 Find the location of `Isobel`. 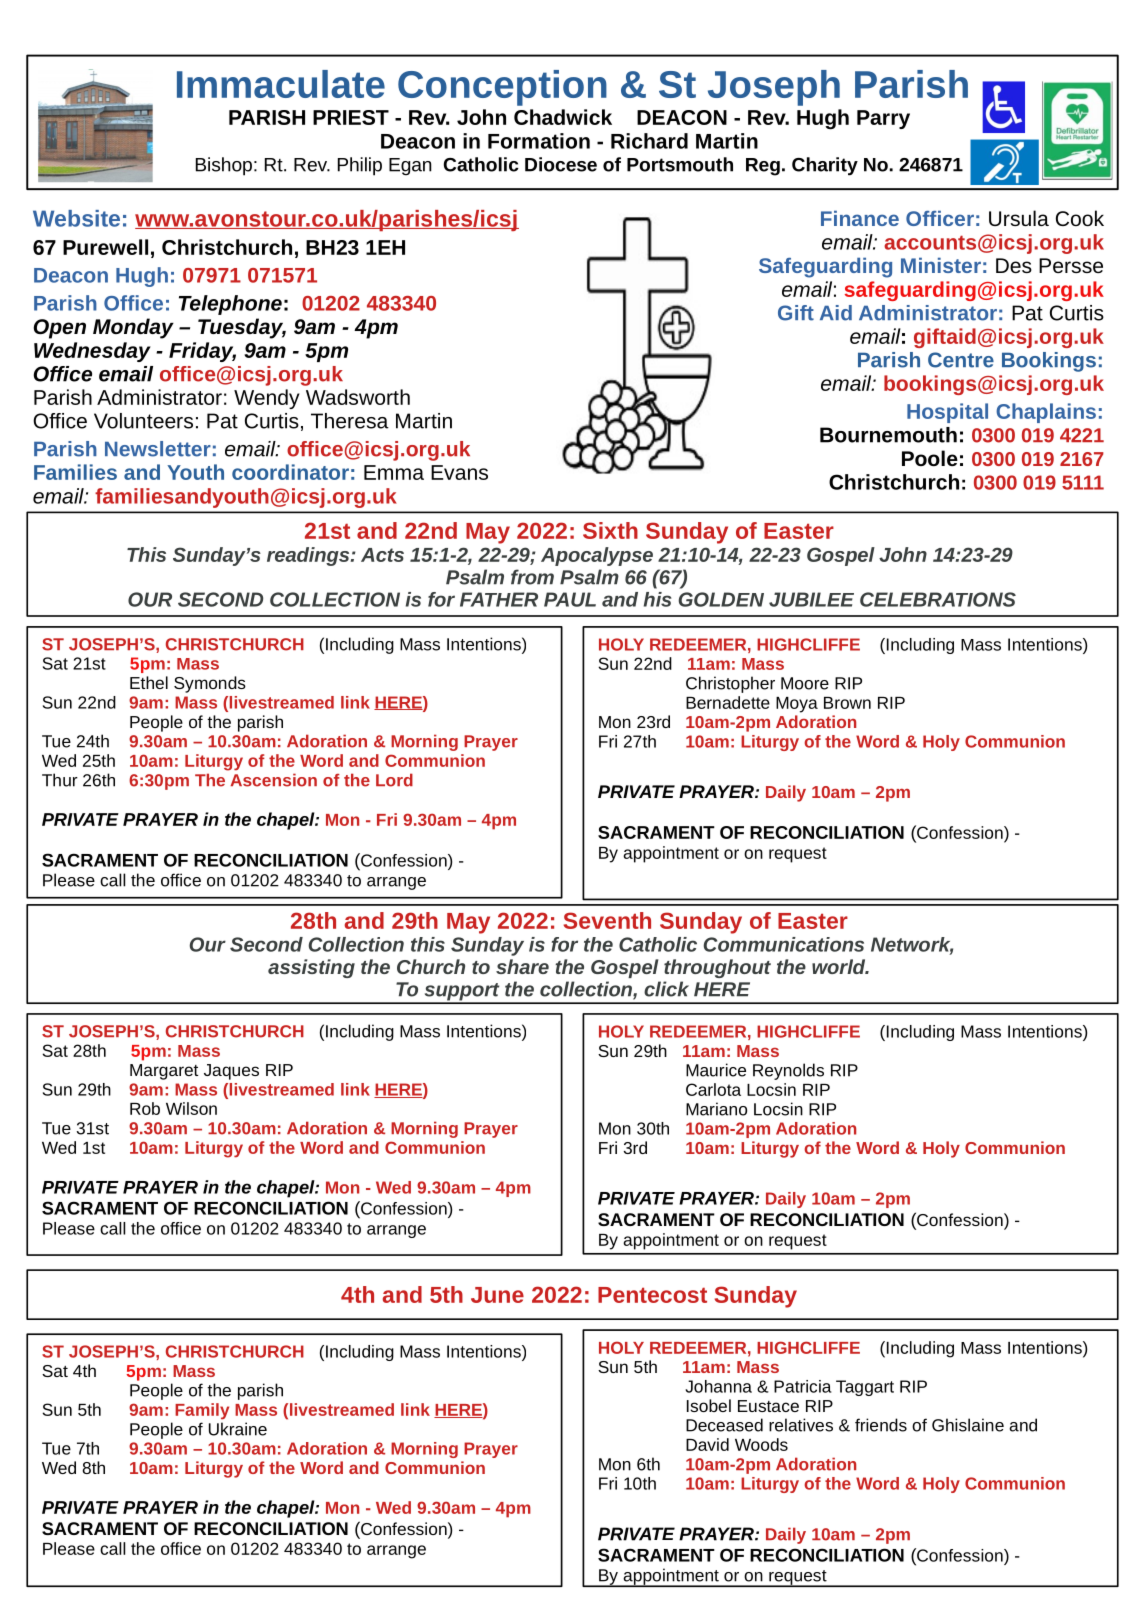

Isobel is located at coordinates (709, 1405).
